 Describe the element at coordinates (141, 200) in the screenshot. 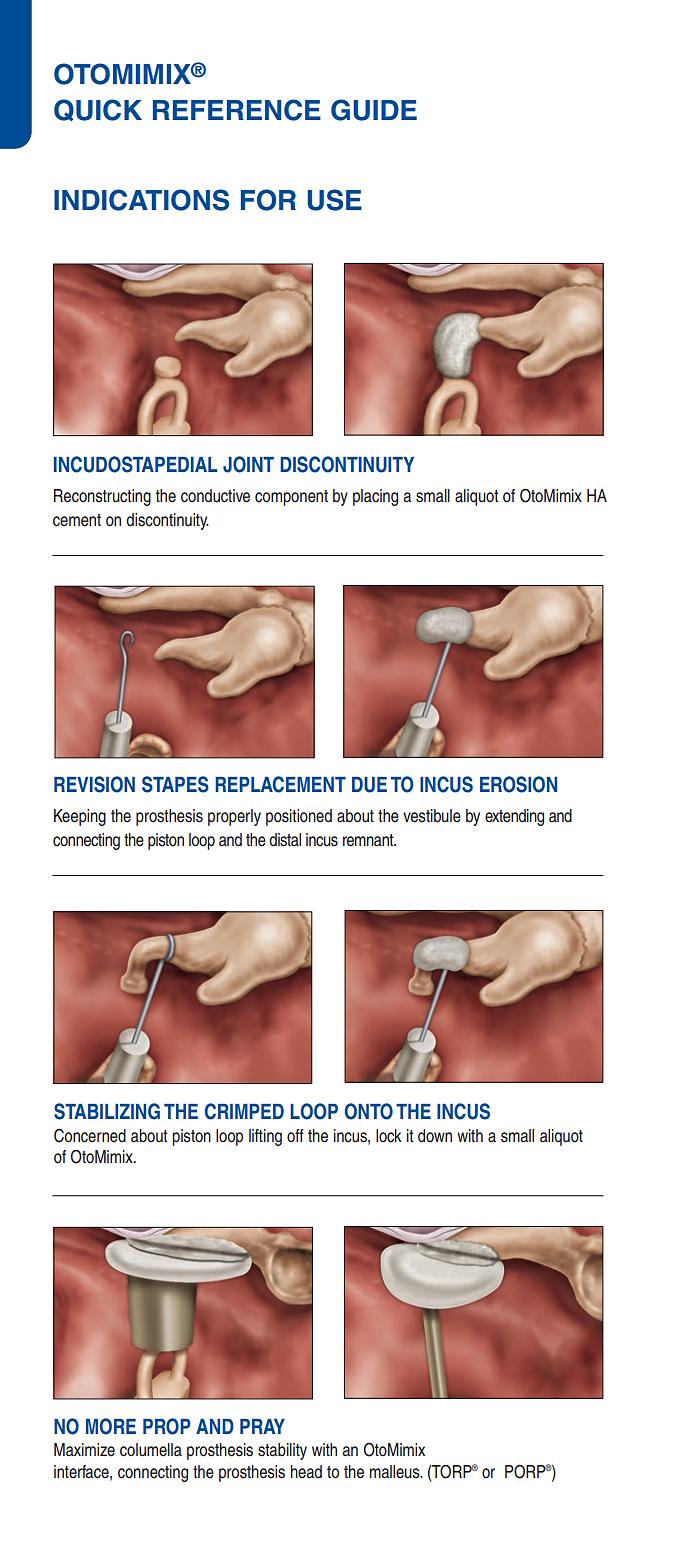

I see `INDICATIONS` at that location.
